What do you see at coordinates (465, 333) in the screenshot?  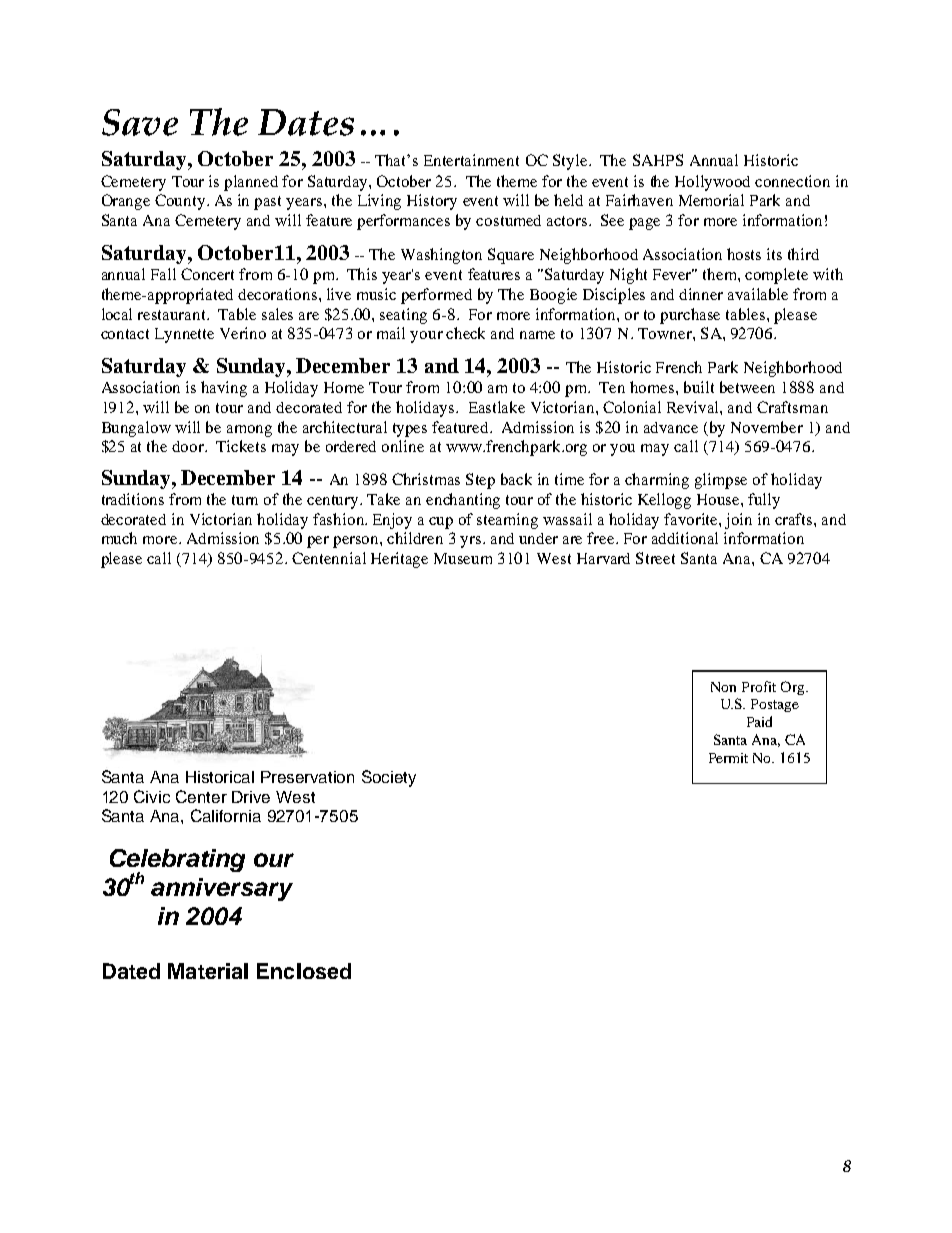 I see `check` at bounding box center [465, 333].
